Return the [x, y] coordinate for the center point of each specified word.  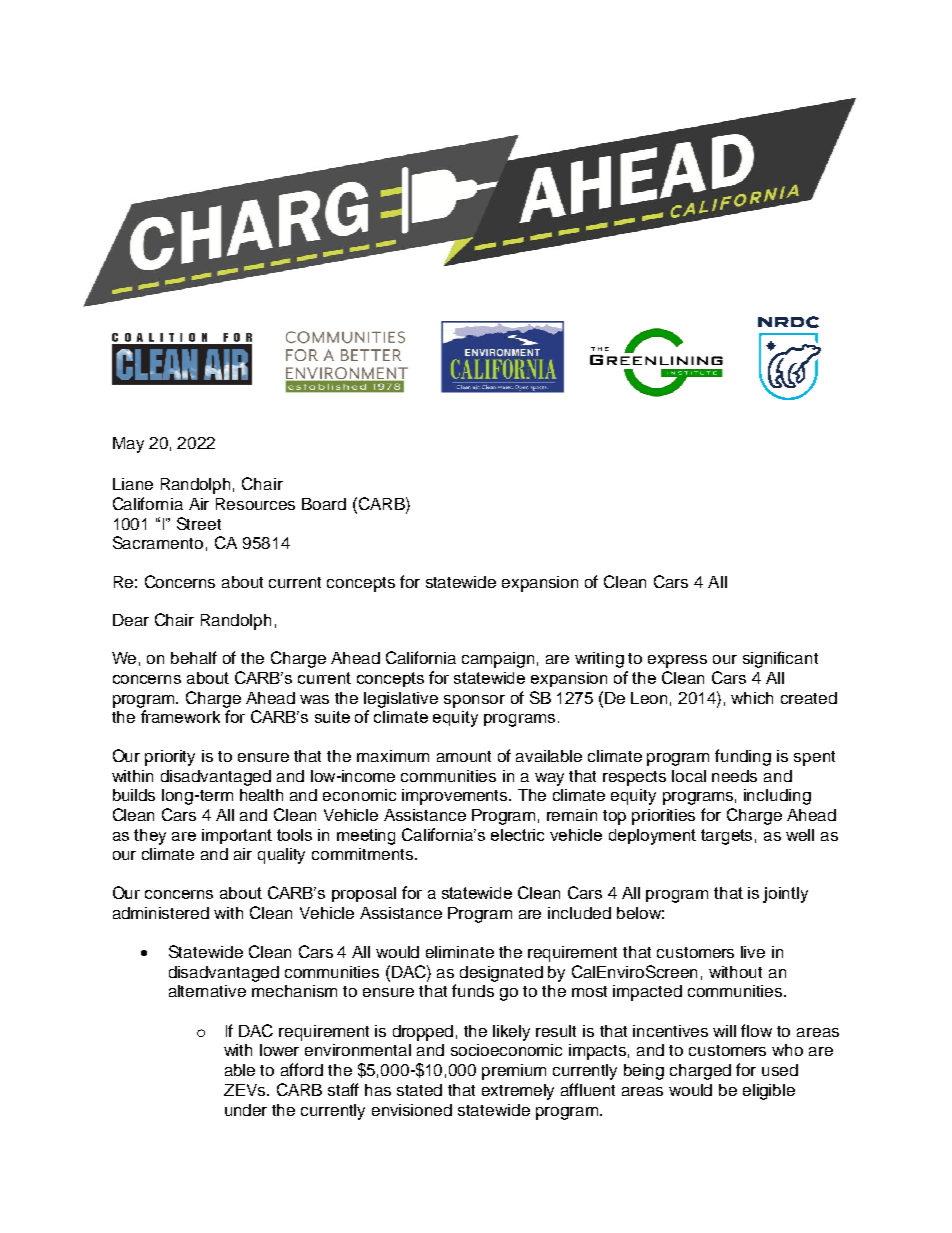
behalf [194, 657]
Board [324, 504]
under [246, 1110]
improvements [456, 797]
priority [170, 758]
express [677, 661]
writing [599, 660]
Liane [133, 484]
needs [734, 776]
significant [780, 659]
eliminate [460, 952]
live [753, 952]
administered [161, 913]
